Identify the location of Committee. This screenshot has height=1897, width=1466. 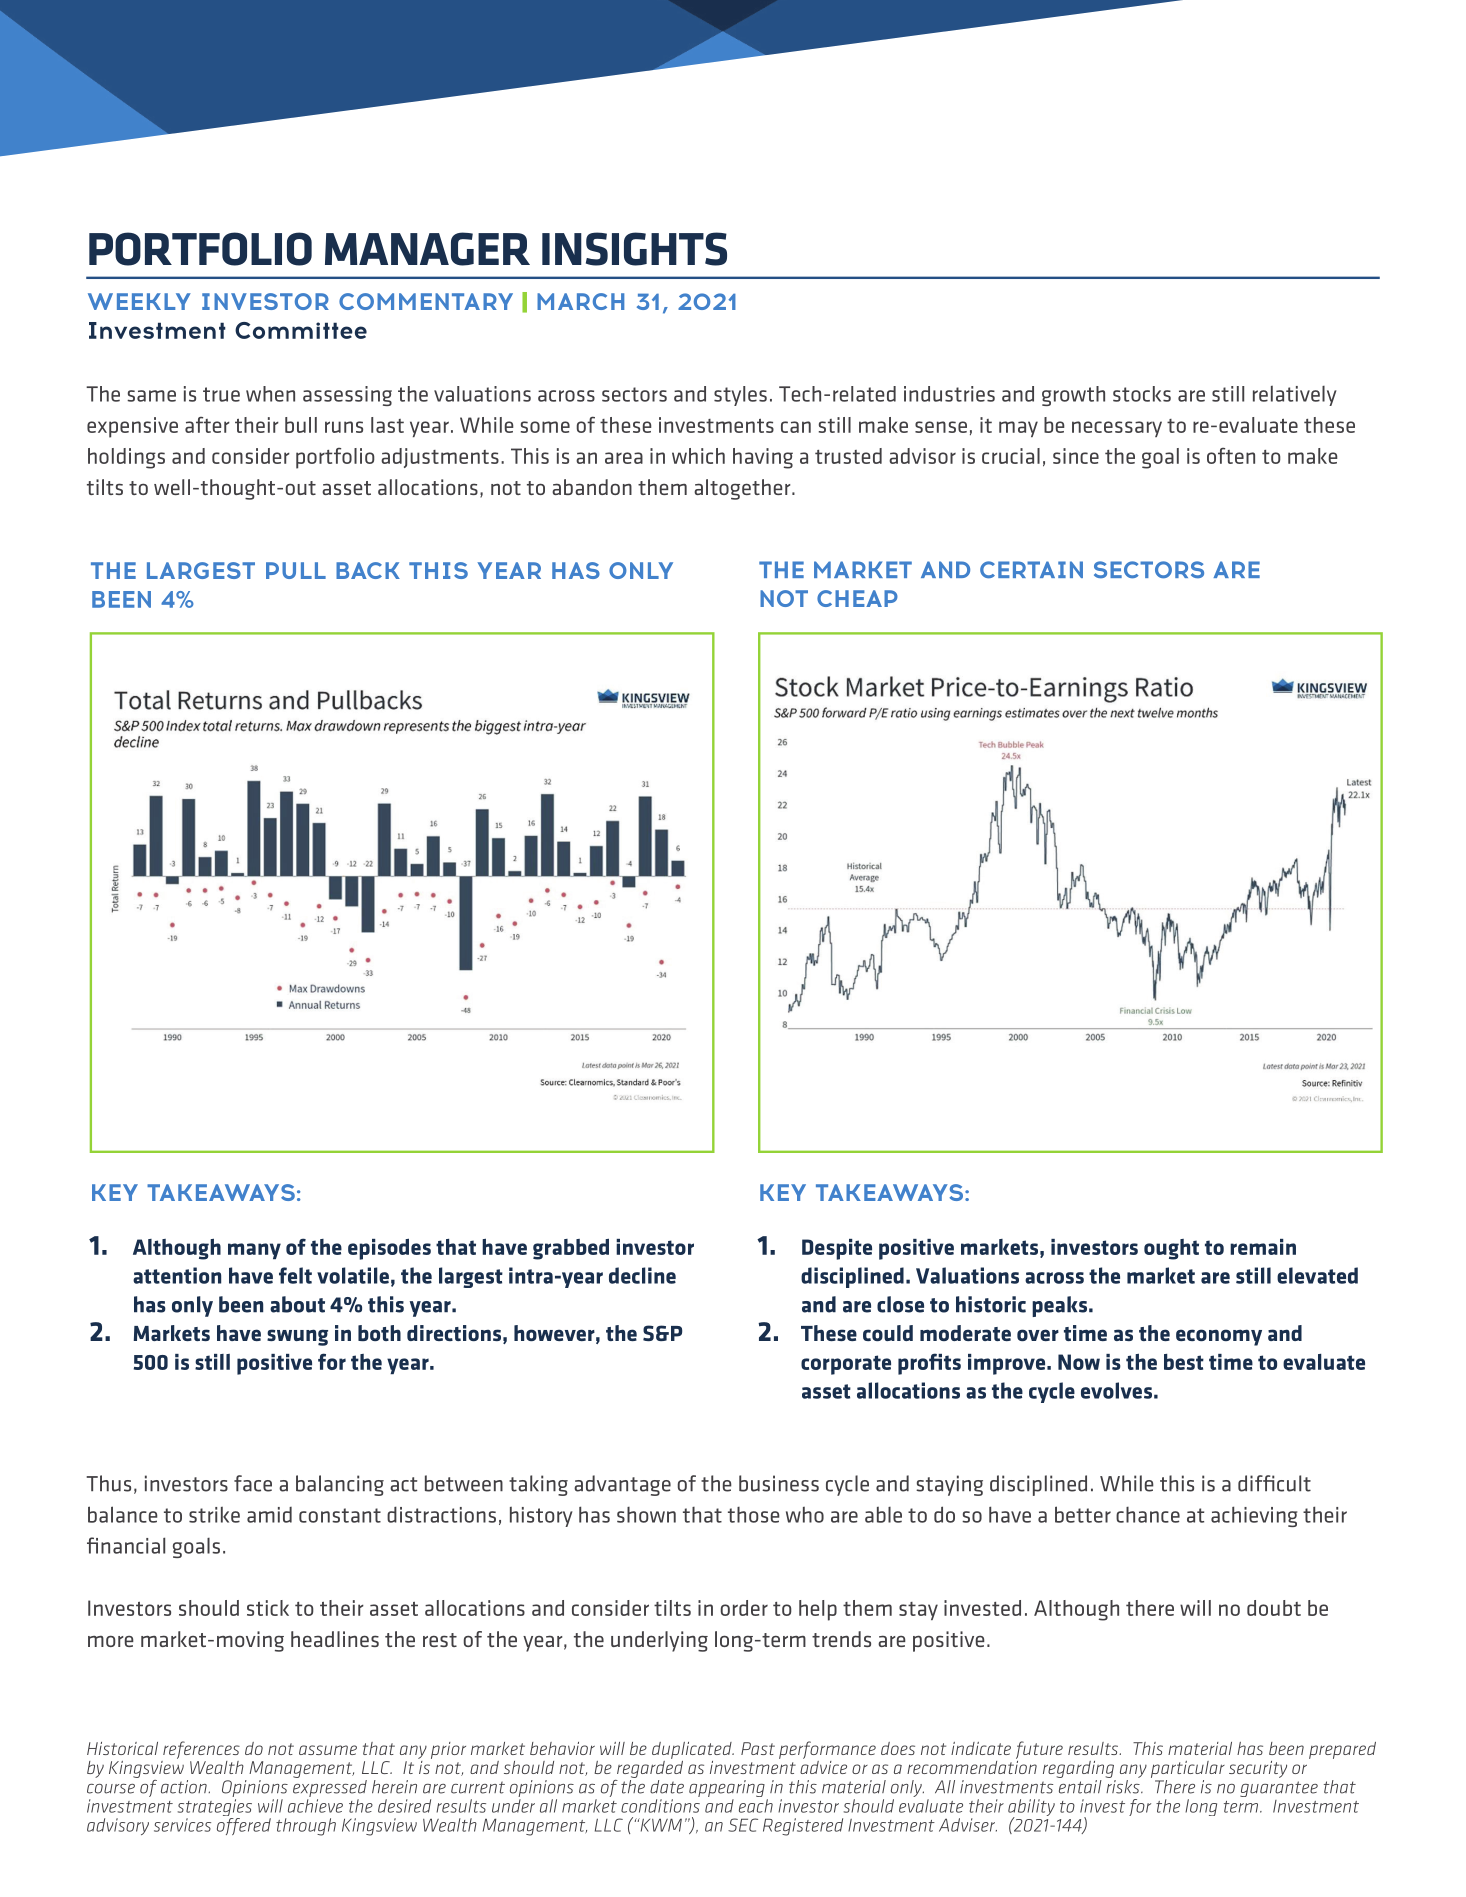
(301, 330).
